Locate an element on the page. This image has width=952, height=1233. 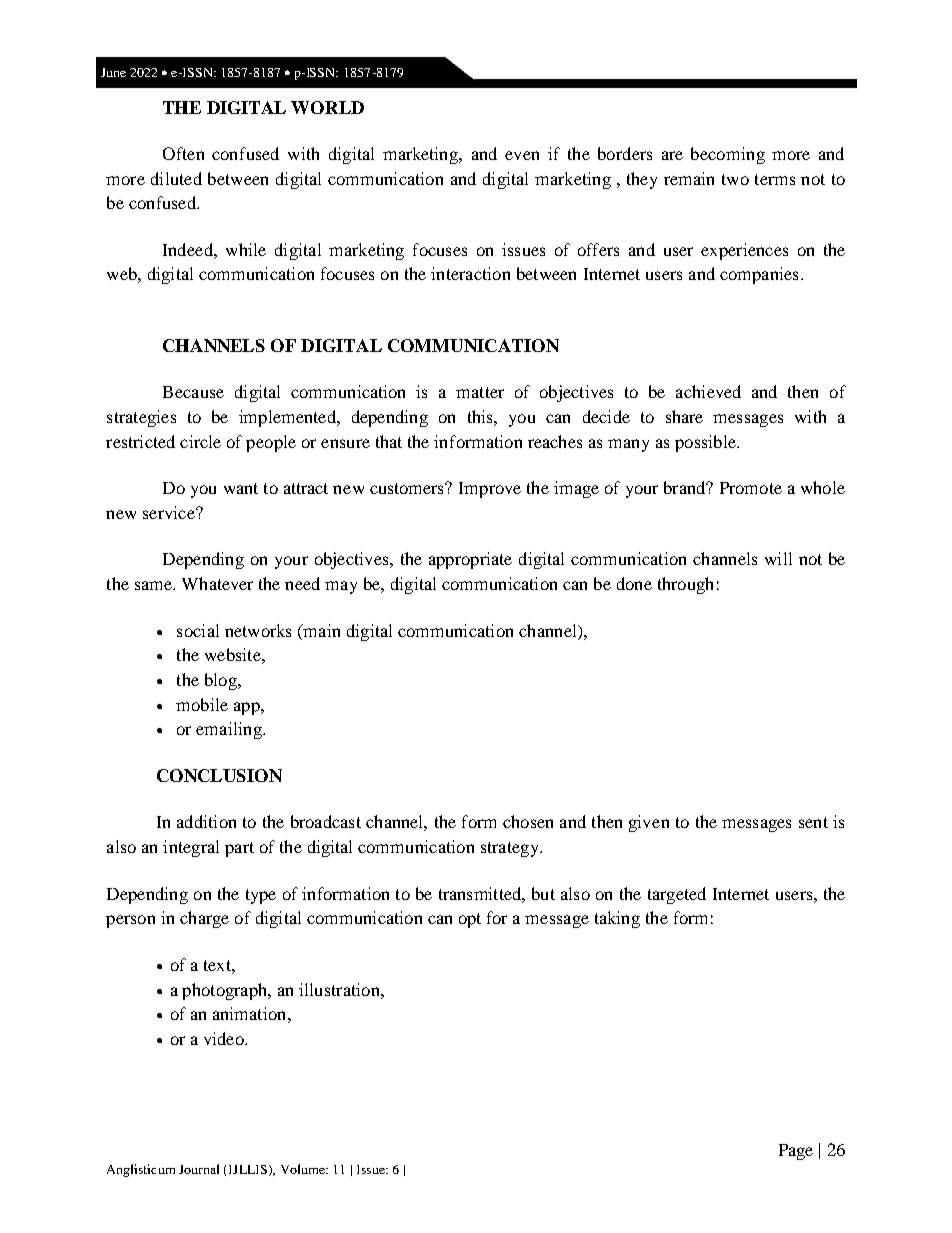
even is located at coordinates (522, 155).
